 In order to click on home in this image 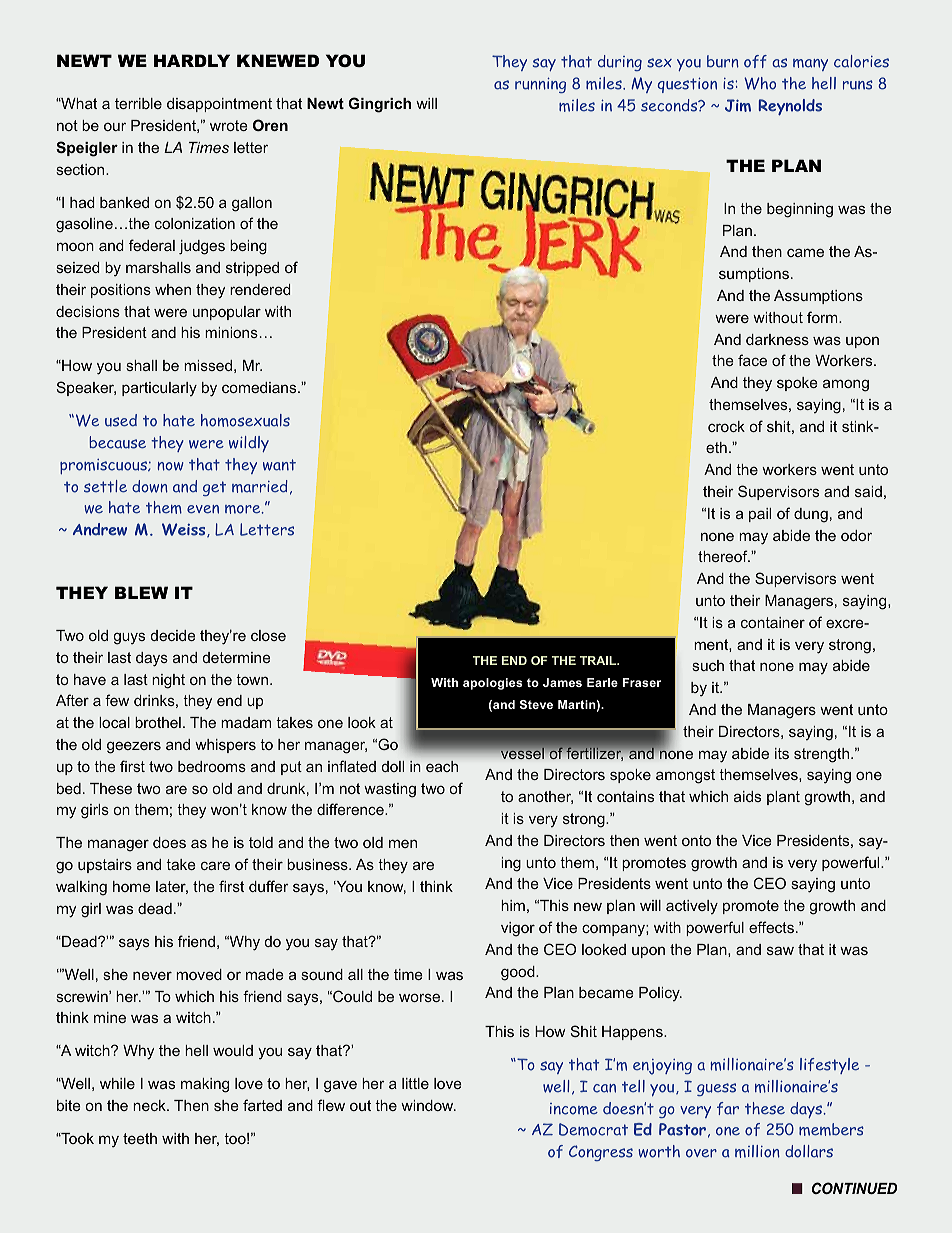, I will do `click(132, 886)`.
